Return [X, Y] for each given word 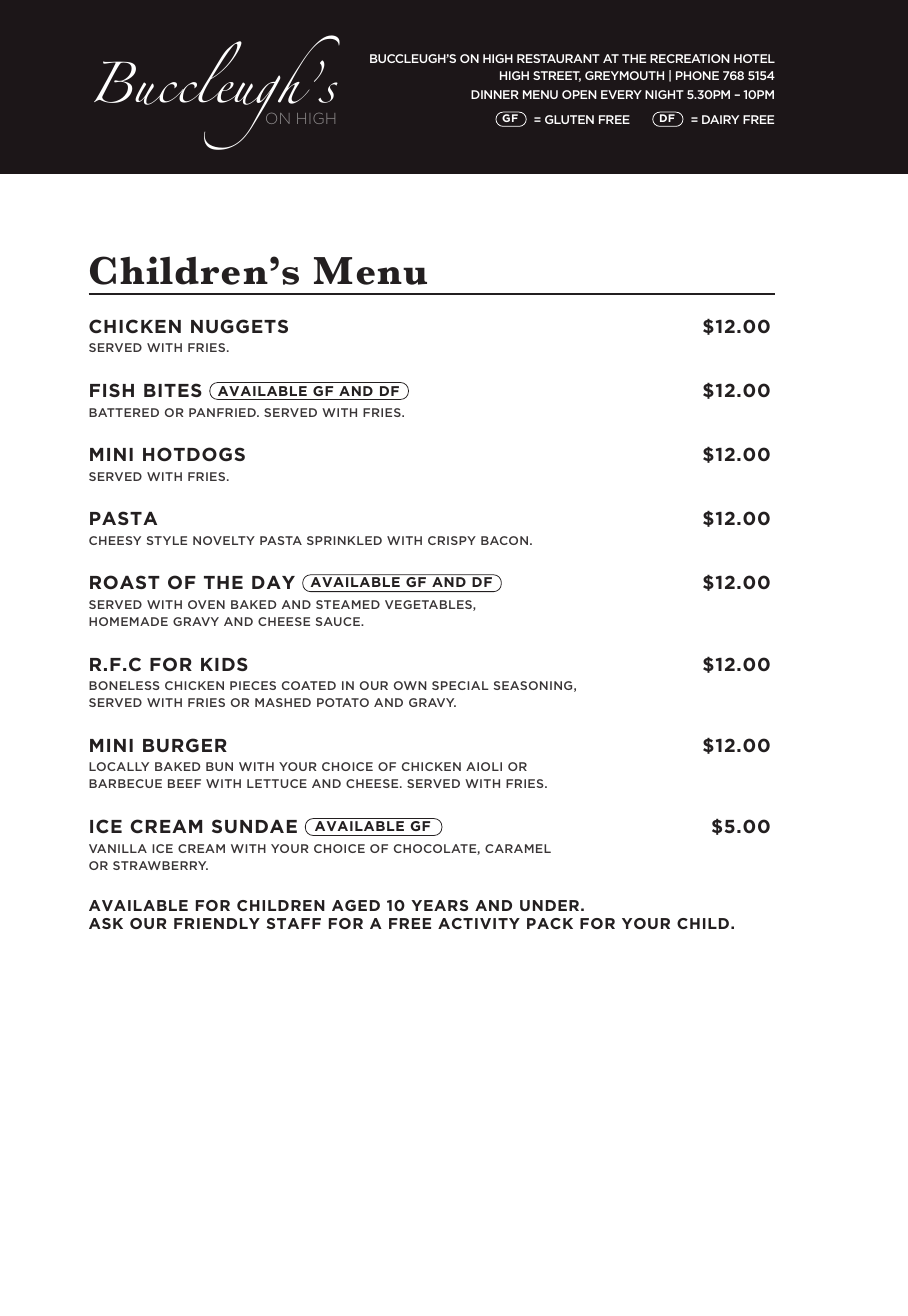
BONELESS [124, 685]
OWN [410, 685]
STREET [557, 76]
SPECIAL [460, 685]
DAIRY [720, 119]
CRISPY [452, 540]
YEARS [439, 905]
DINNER [494, 94]
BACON [506, 540]
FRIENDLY [217, 923]
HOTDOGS [194, 454]
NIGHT [664, 94]
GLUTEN [569, 119]
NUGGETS [239, 326]
